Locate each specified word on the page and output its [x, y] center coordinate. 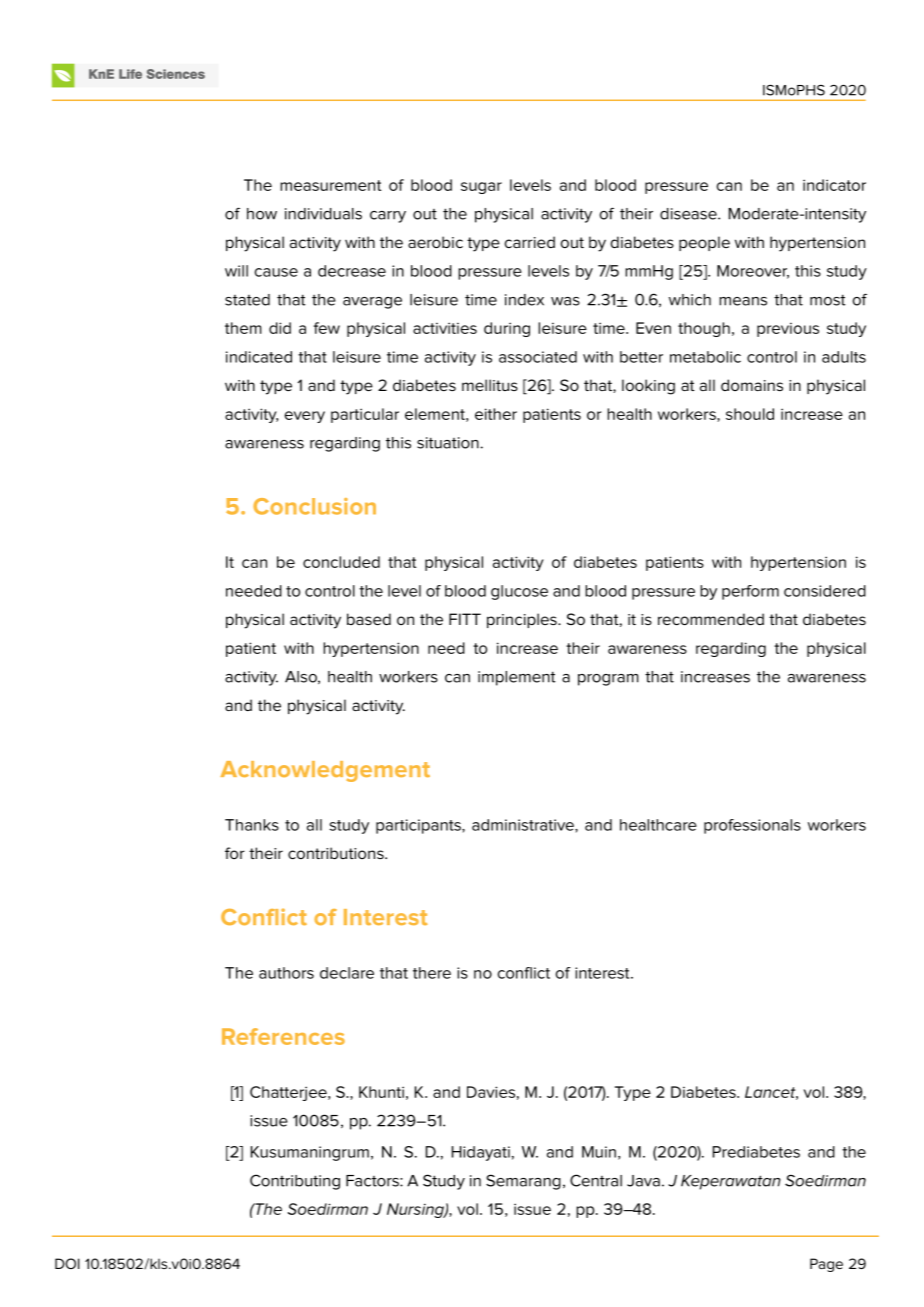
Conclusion [314, 506]
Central [596, 1180]
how [262, 214]
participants [419, 826]
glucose [519, 592]
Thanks [252, 825]
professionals [752, 826]
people [704, 243]
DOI [67, 1263]
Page [826, 1265]
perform [750, 592]
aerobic [435, 242]
